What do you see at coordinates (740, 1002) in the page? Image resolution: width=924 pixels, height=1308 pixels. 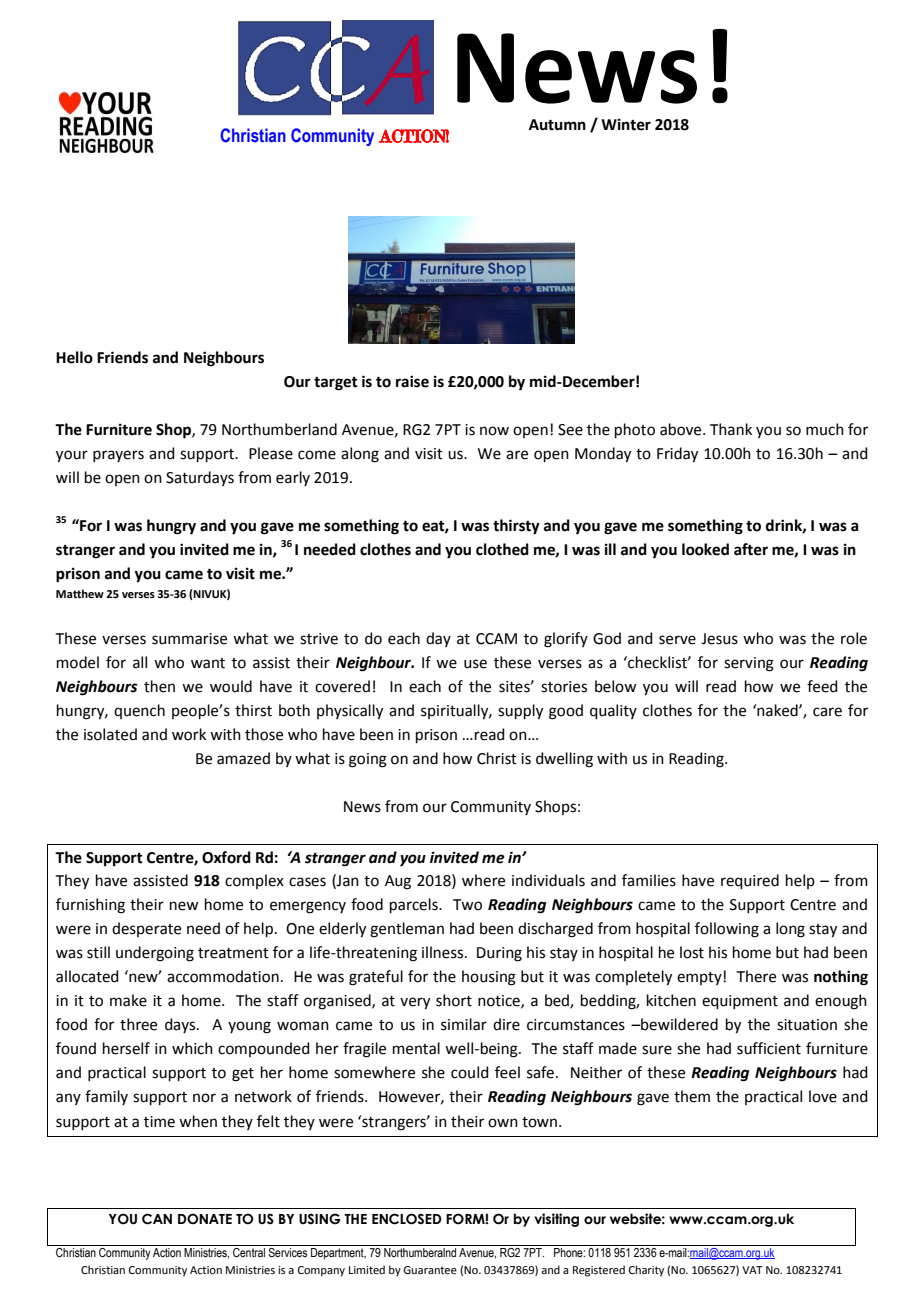 I see `equipment` at bounding box center [740, 1002].
